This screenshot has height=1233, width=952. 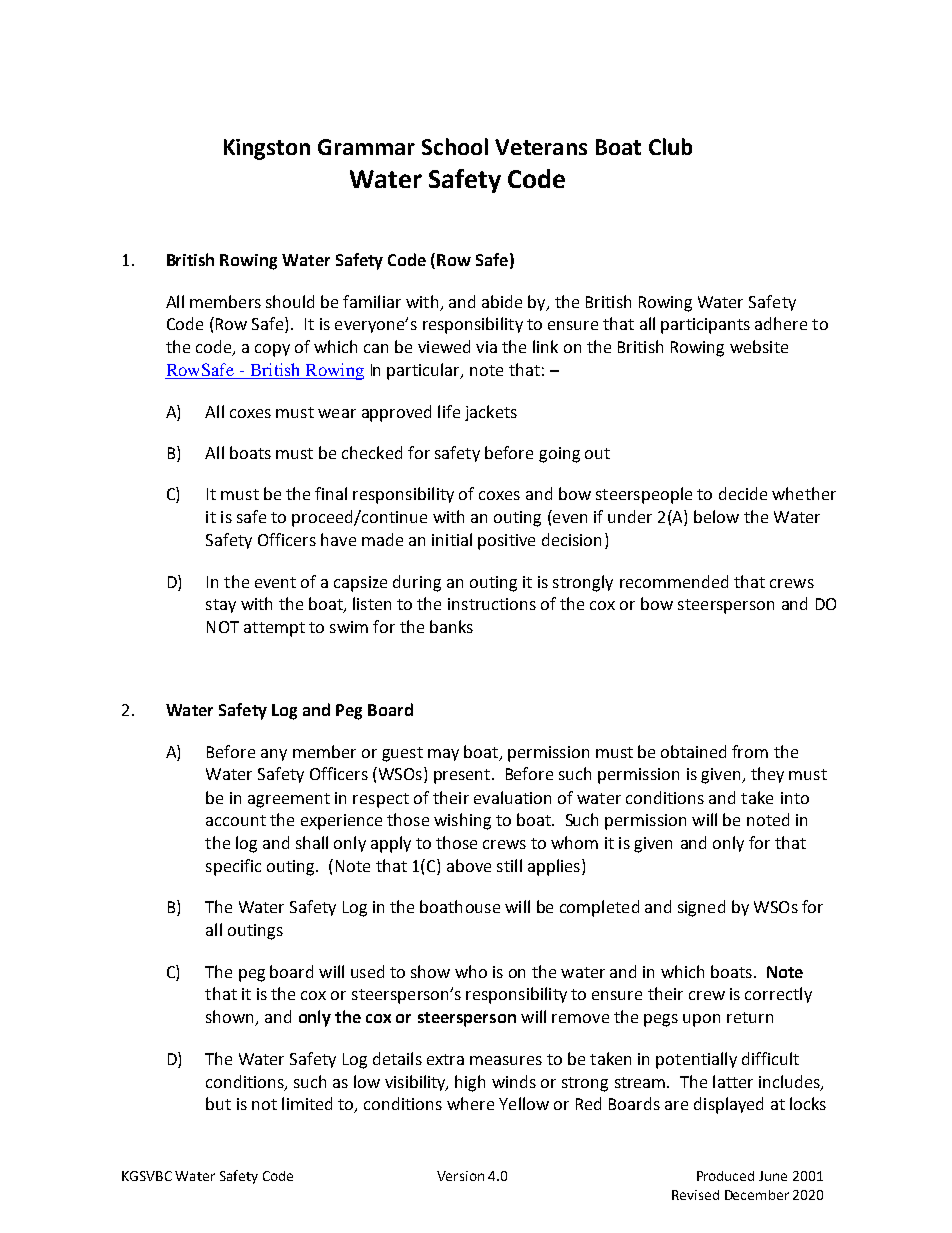 I want to click on via, so click(x=486, y=347).
